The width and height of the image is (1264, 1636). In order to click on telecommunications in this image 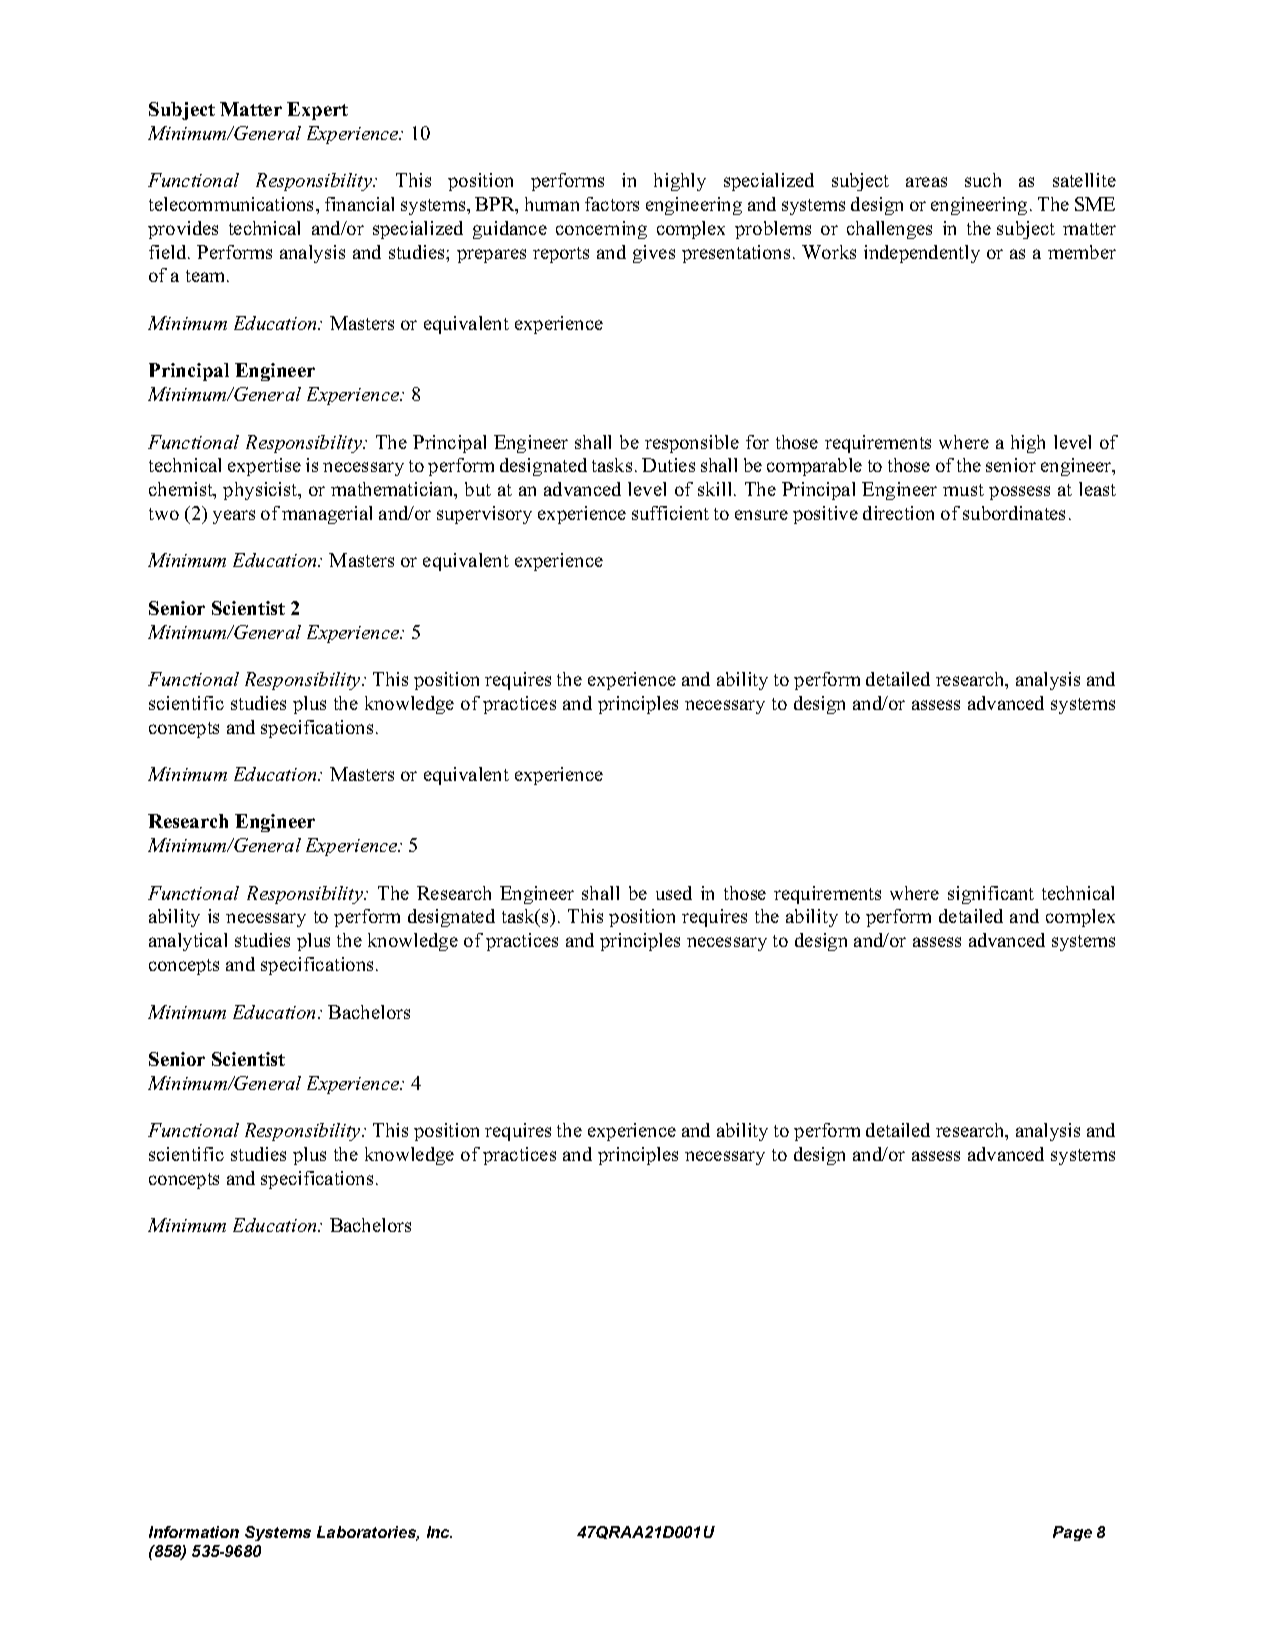, I will do `click(233, 204)`.
